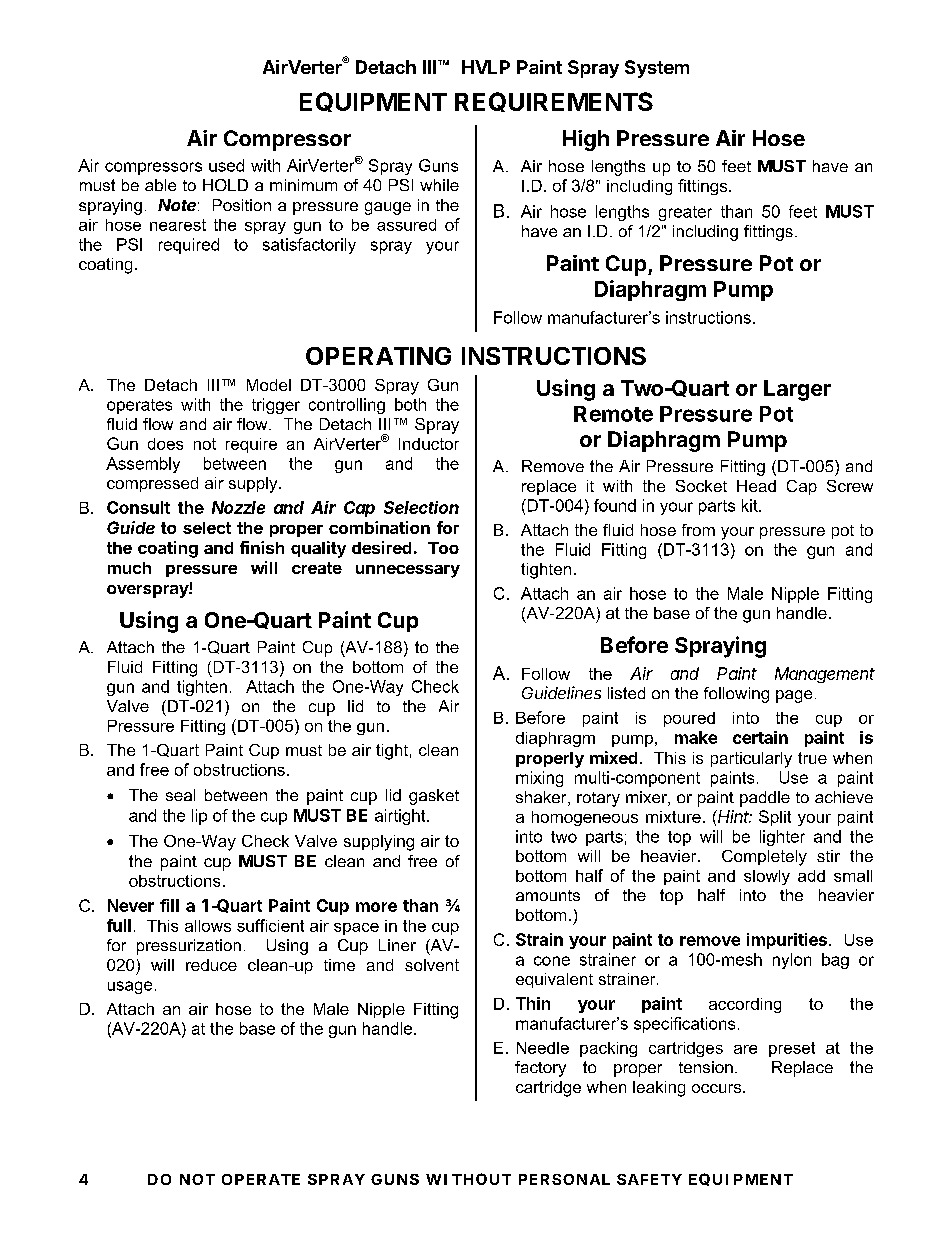  I want to click on Management, so click(825, 675).
